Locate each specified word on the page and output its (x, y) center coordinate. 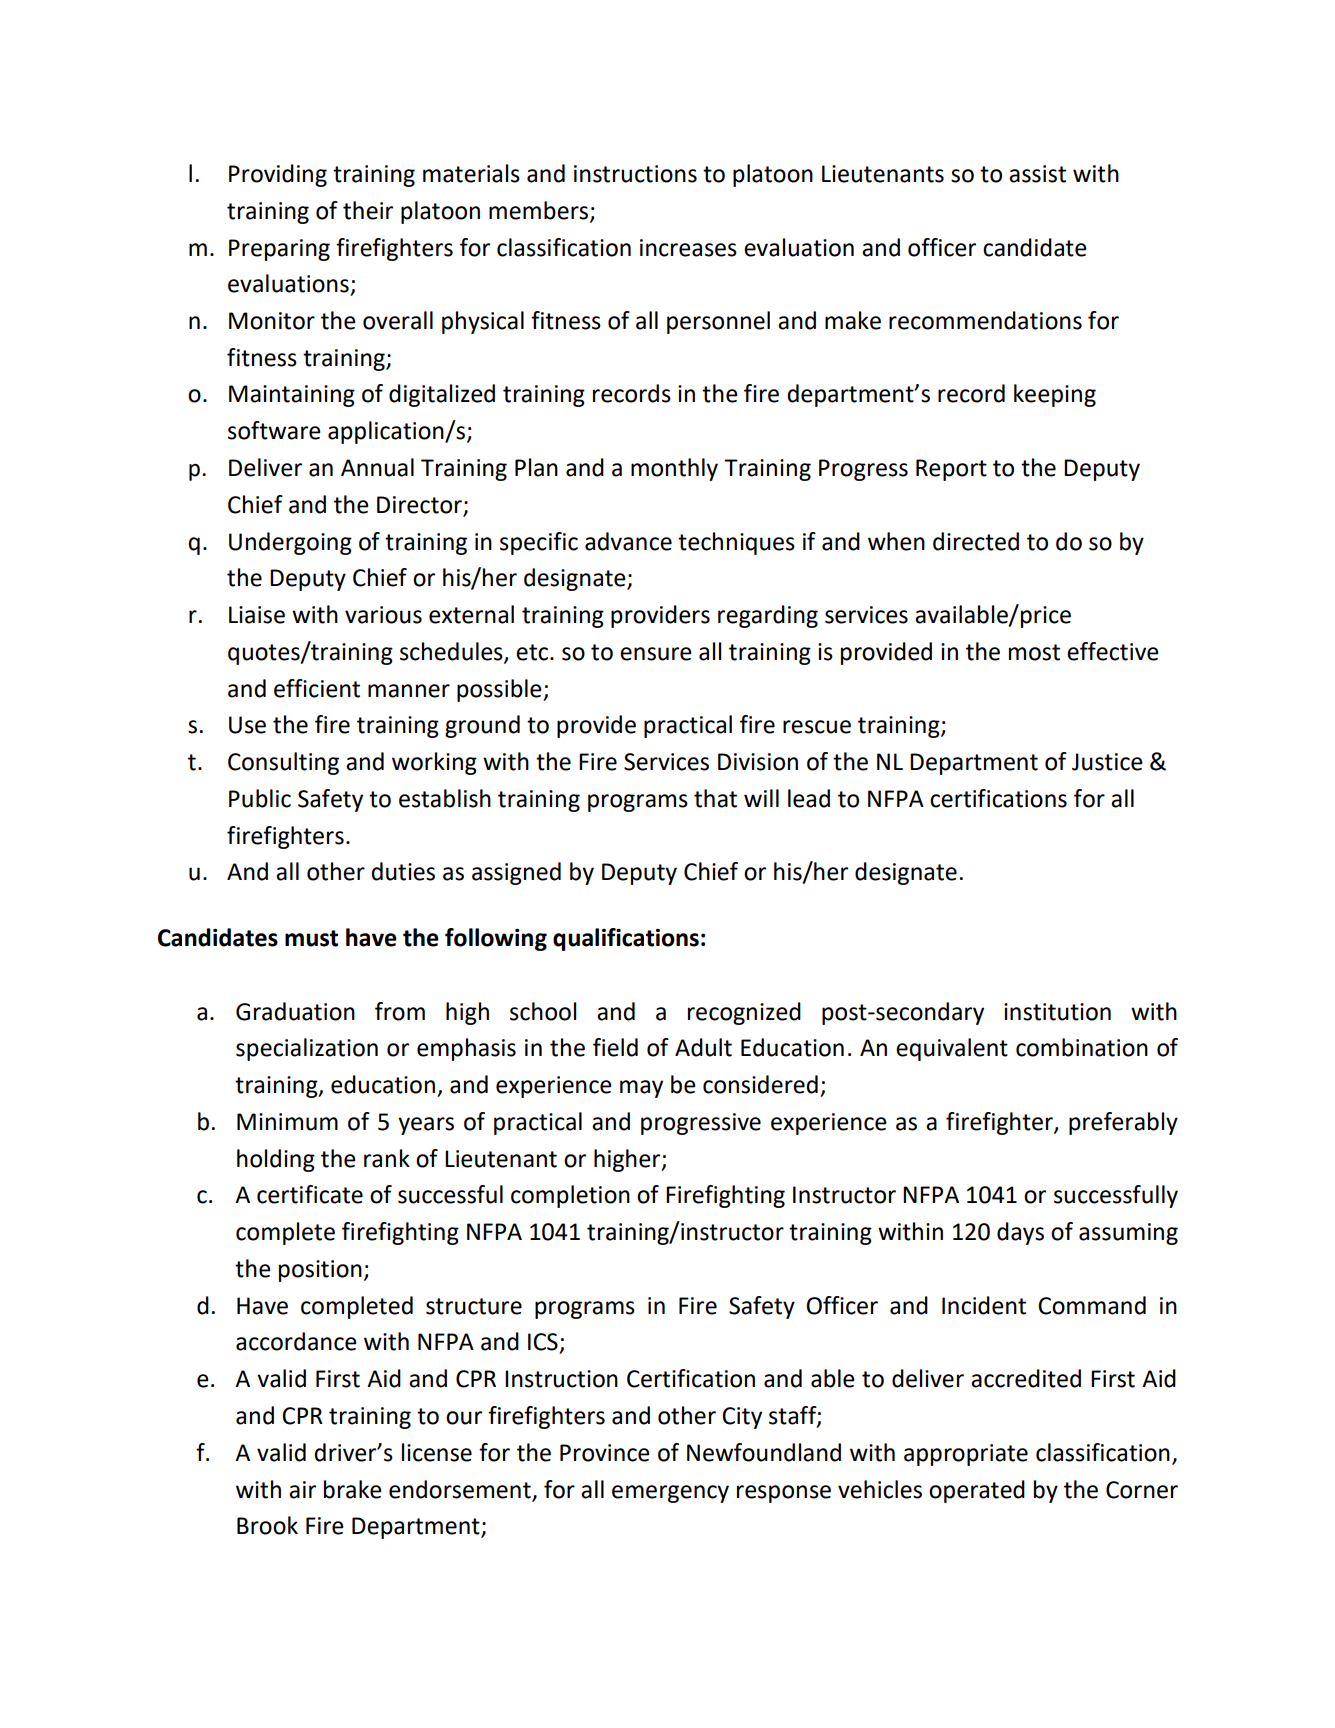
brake (352, 1489)
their (368, 210)
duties (403, 871)
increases (688, 248)
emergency (670, 1494)
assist (1037, 174)
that (715, 798)
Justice (1107, 762)
